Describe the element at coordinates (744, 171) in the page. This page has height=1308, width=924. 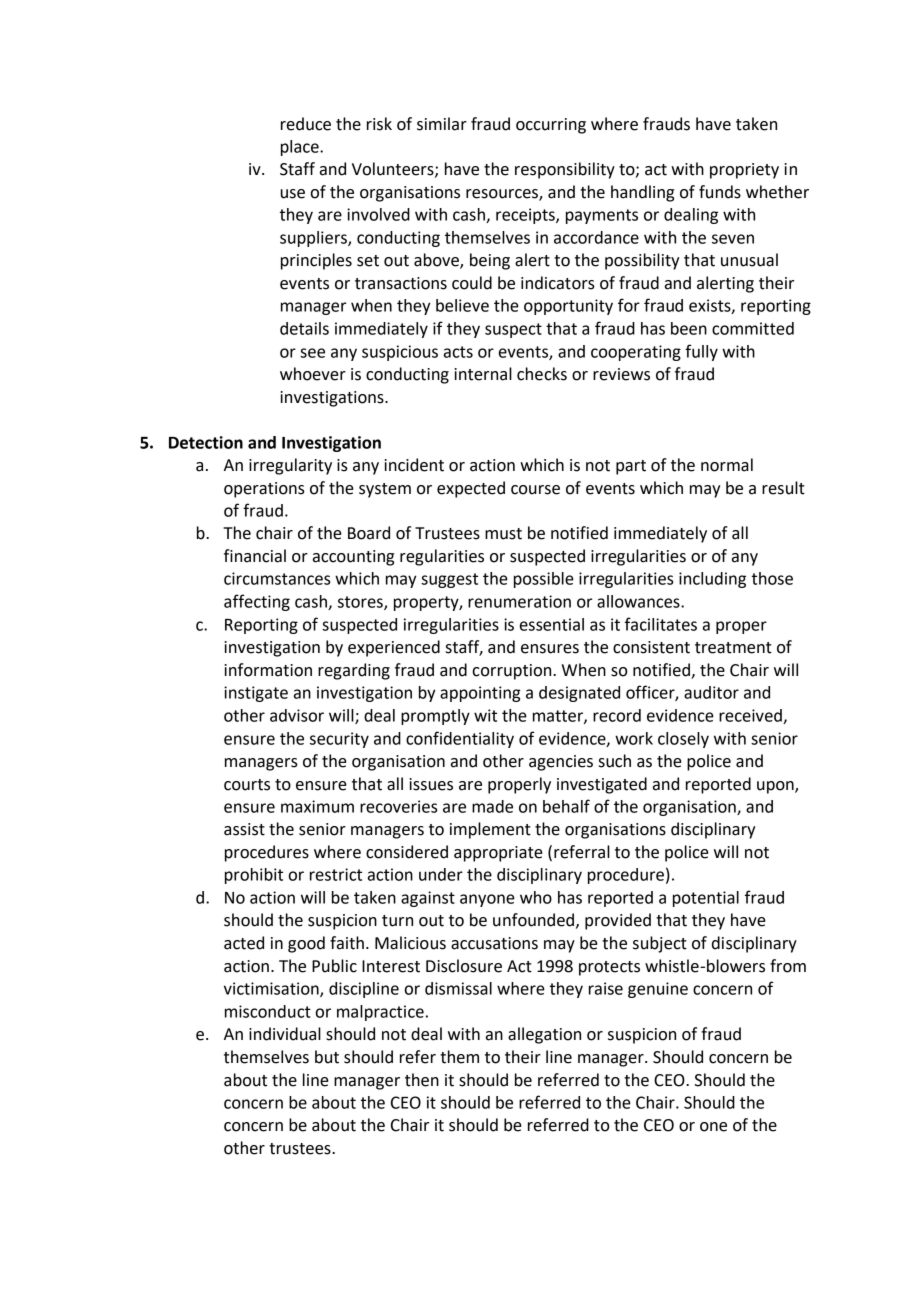
I see `propriety` at that location.
